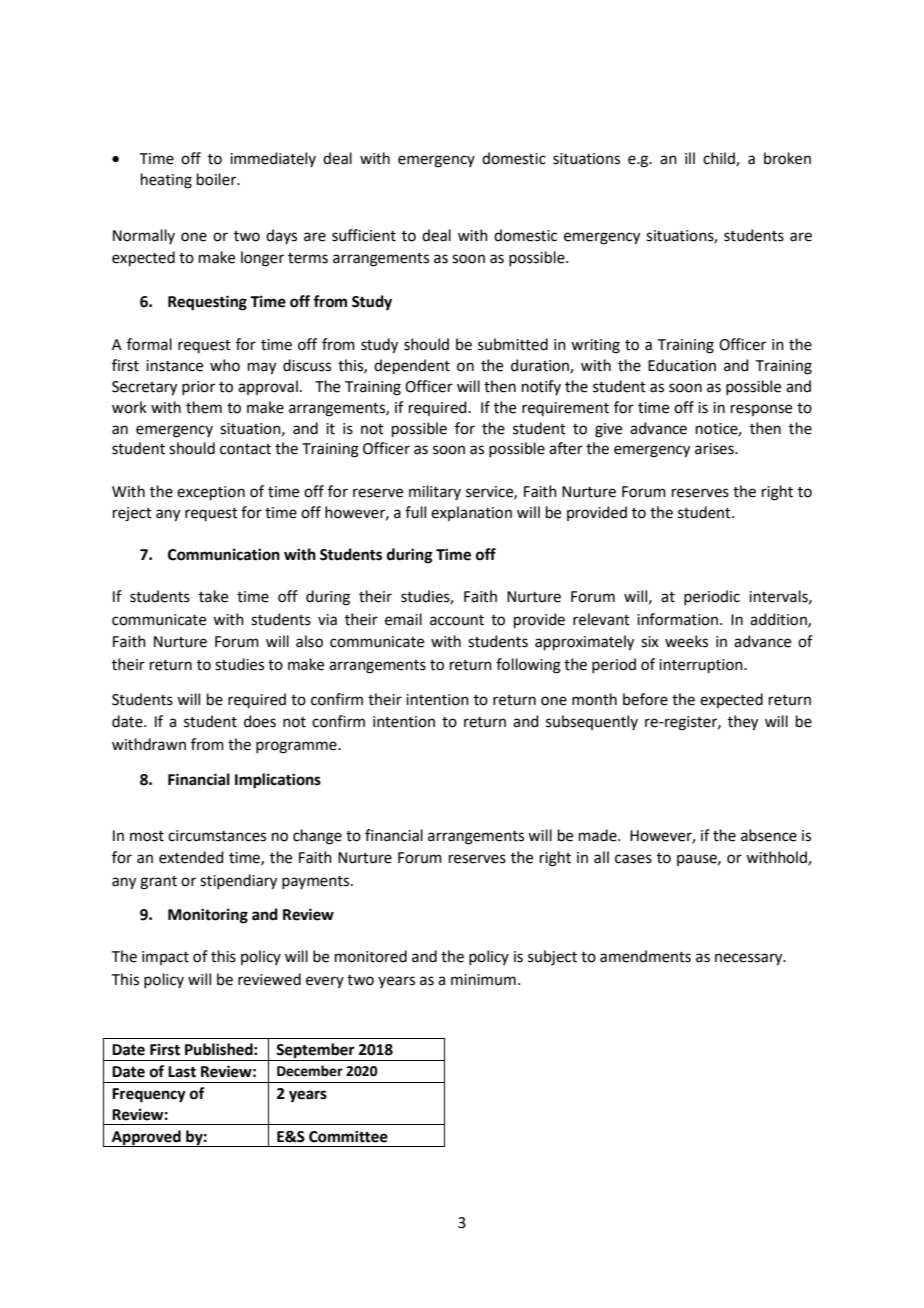 The height and width of the document is (1308, 924). Describe the element at coordinates (457, 620) in the document. I see `account` at that location.
